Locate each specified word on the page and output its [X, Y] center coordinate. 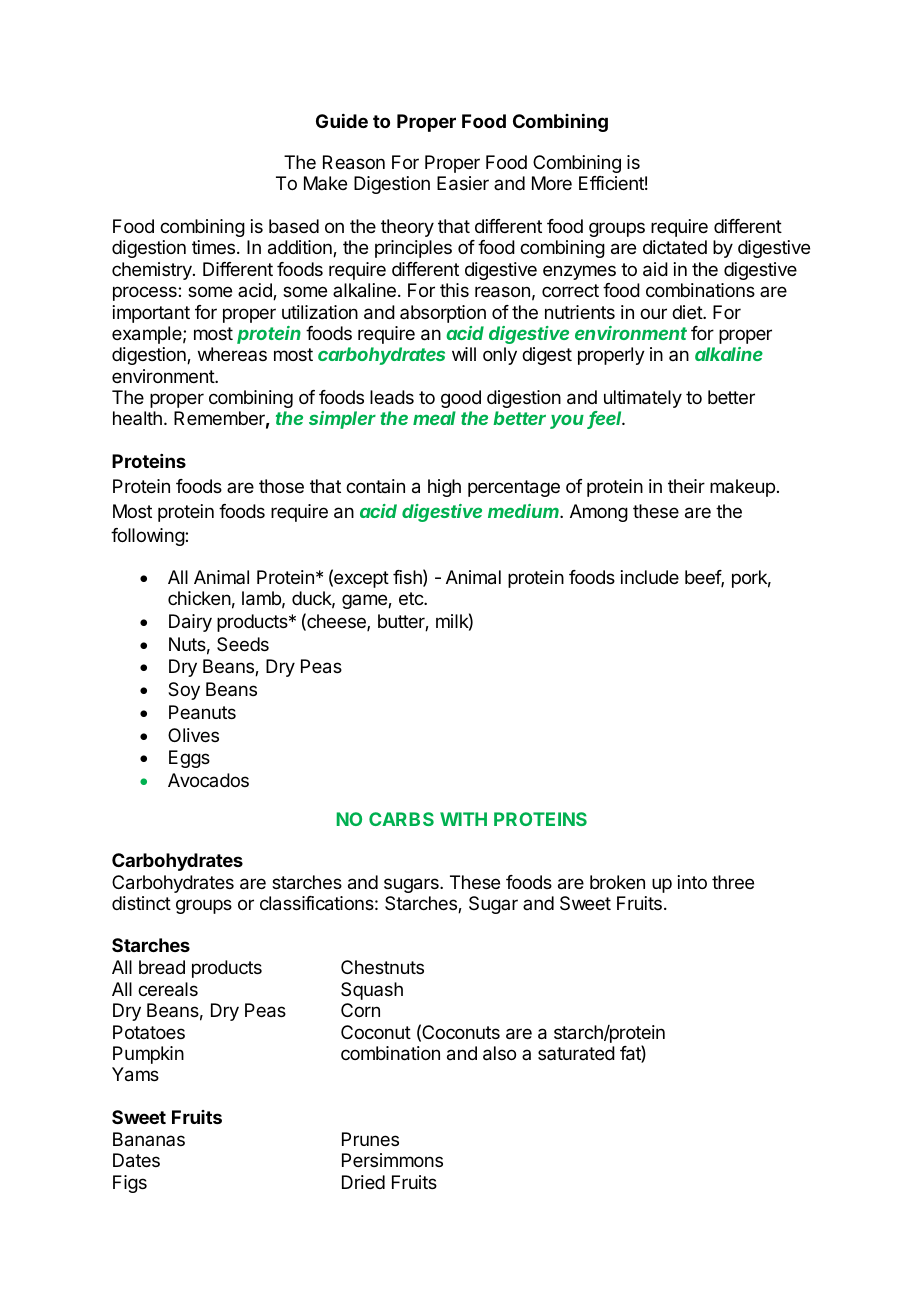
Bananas [149, 1139]
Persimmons [392, 1160]
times [215, 247]
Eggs [189, 759]
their [686, 486]
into [692, 882]
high [444, 488]
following [148, 537]
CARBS [401, 819]
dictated [675, 247]
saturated [576, 1053]
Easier [463, 183]
